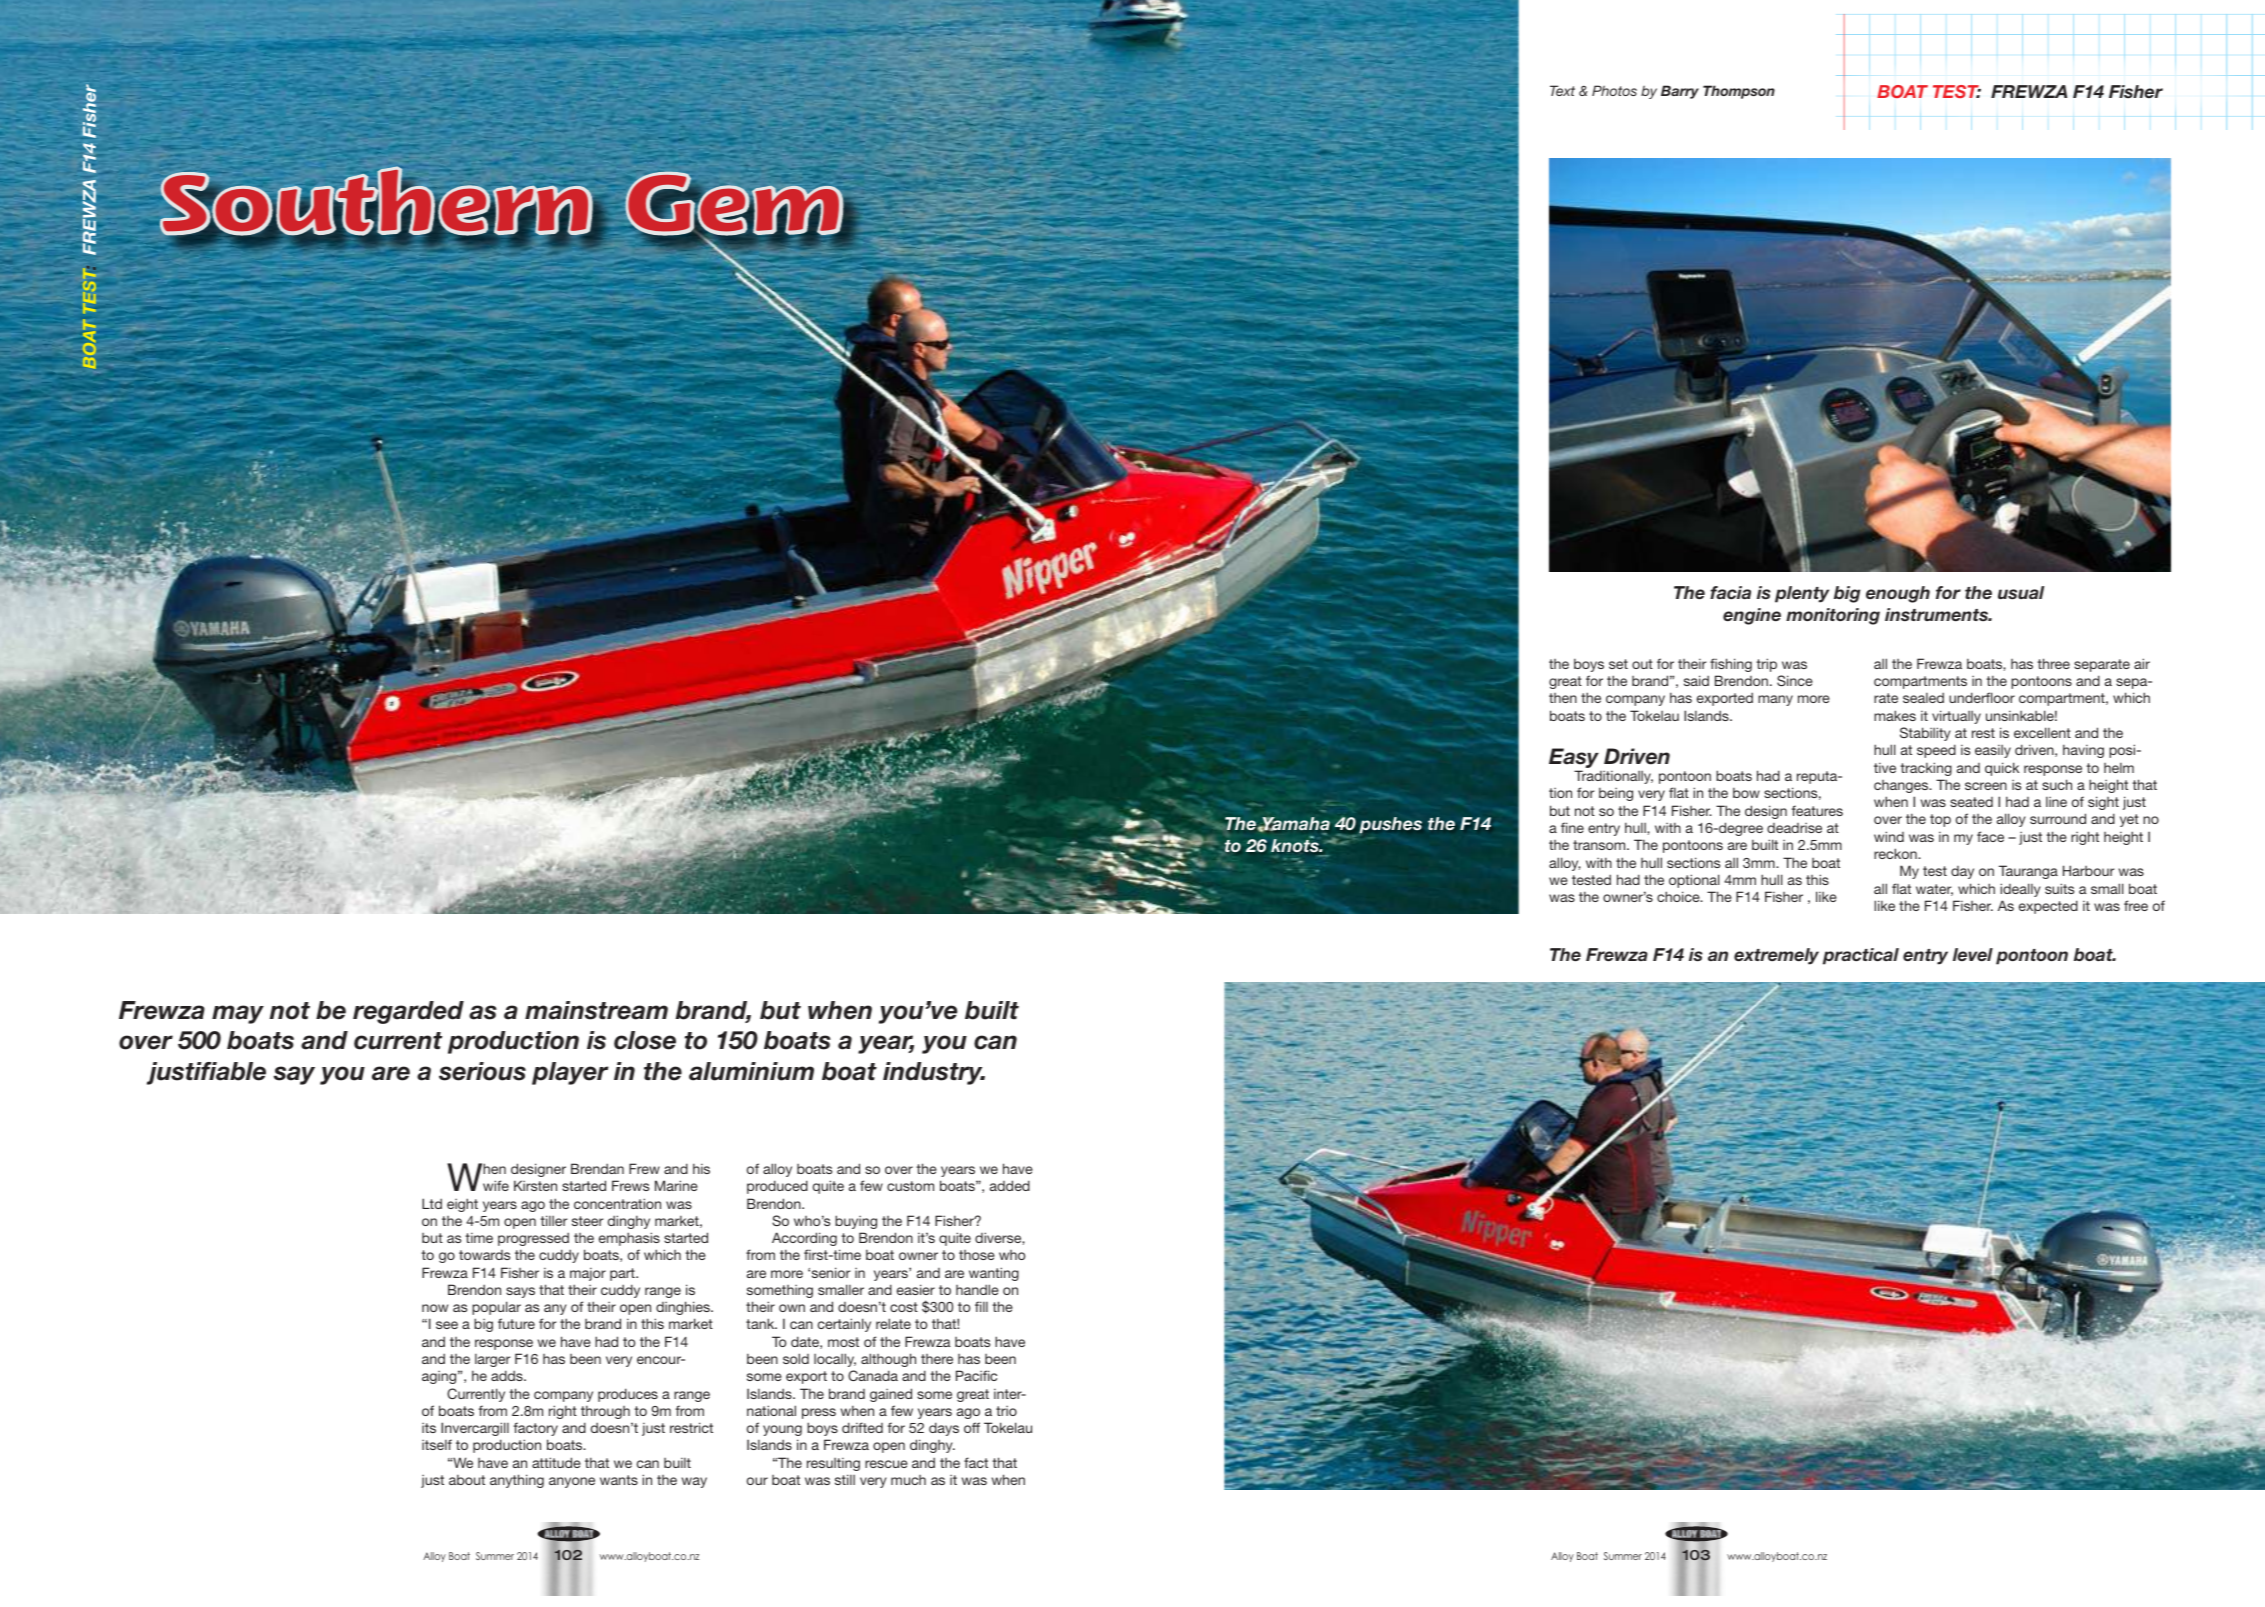 This document has height=1607, width=2265. What do you see at coordinates (972, 1427) in the document?
I see `off` at bounding box center [972, 1427].
